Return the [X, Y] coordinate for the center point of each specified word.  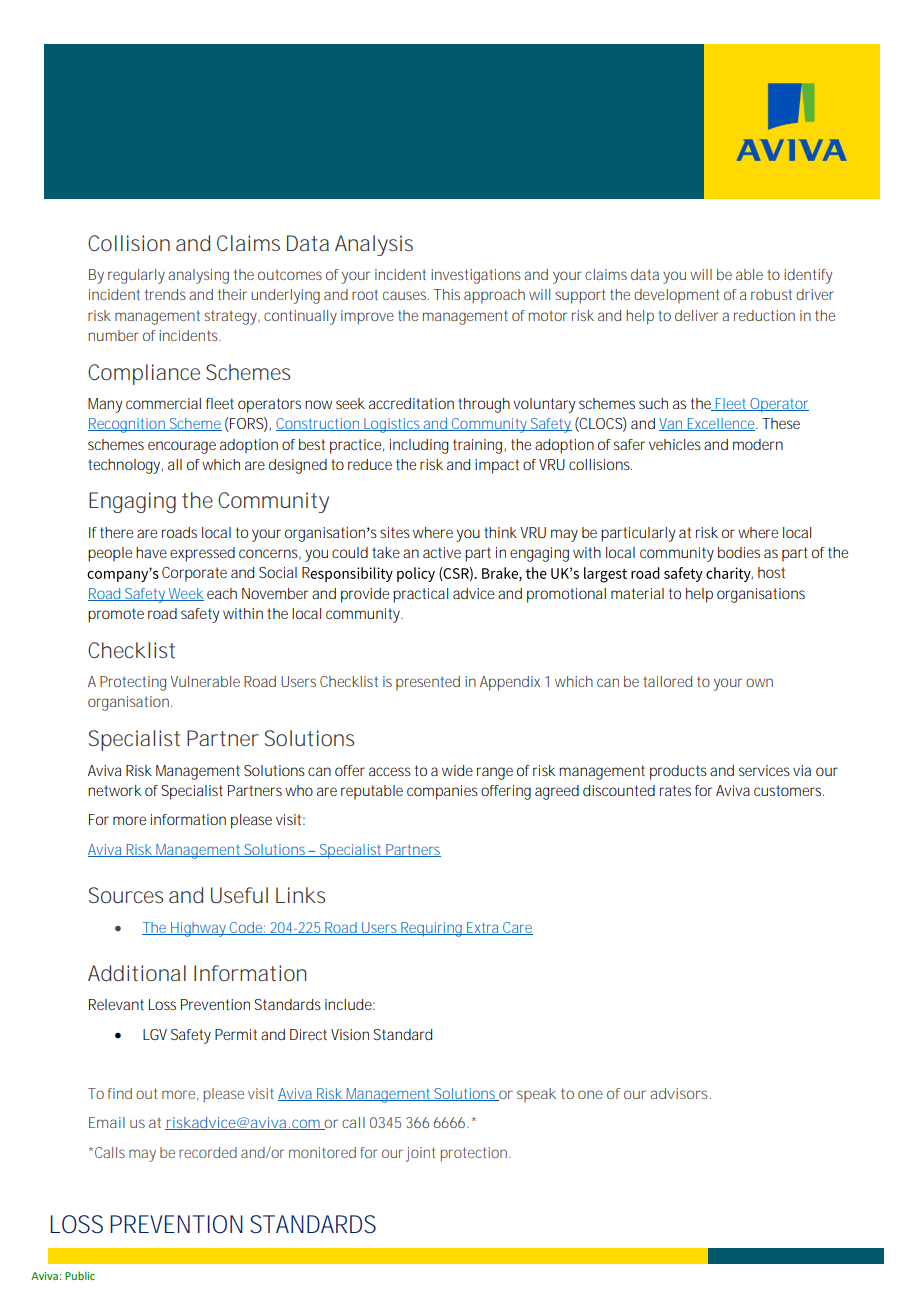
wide [457, 770]
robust [771, 294]
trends [165, 294]
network [114, 790]
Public [80, 1275]
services [764, 770]
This [447, 294]
